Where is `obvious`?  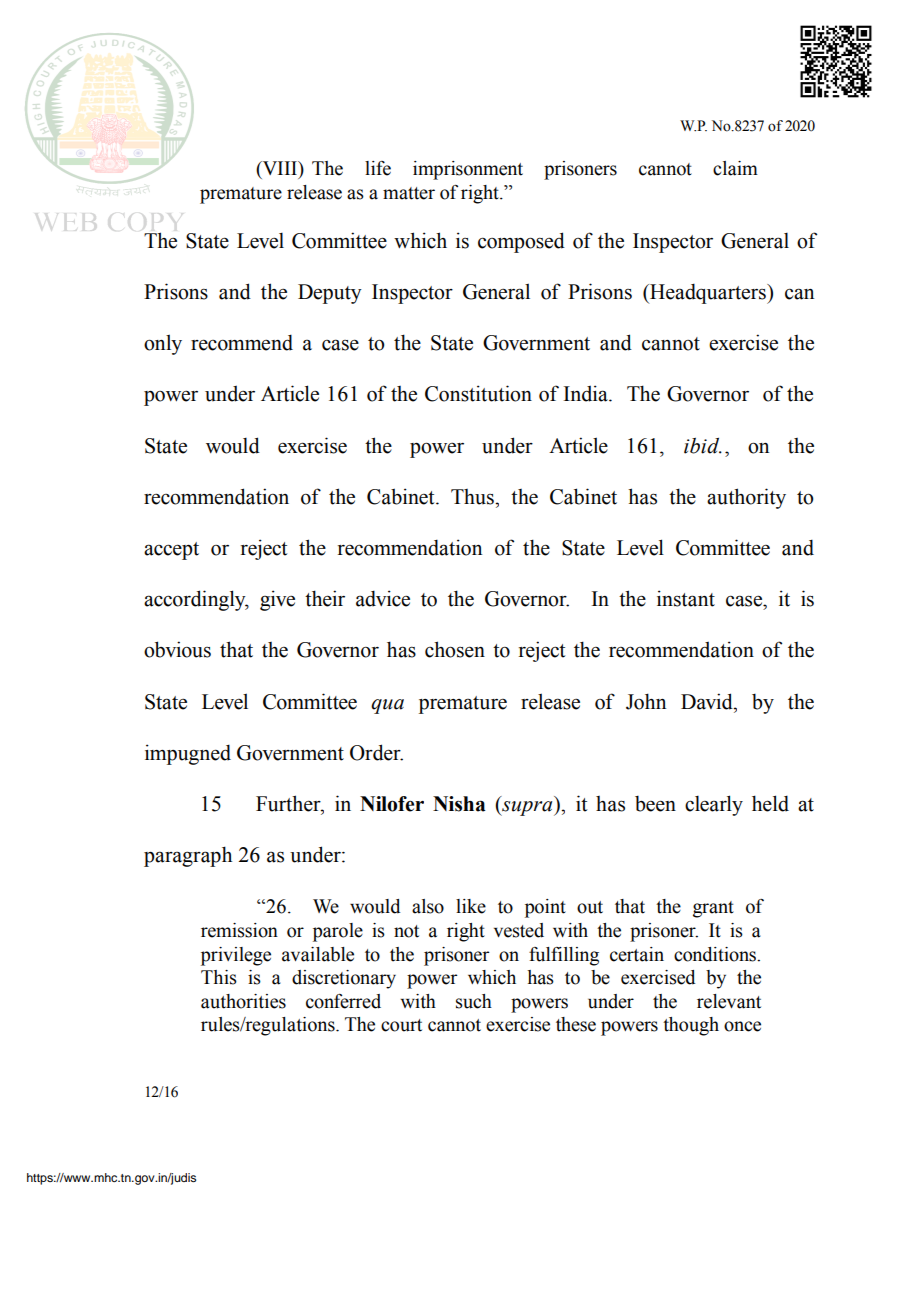 obvious is located at coordinates (177, 649).
